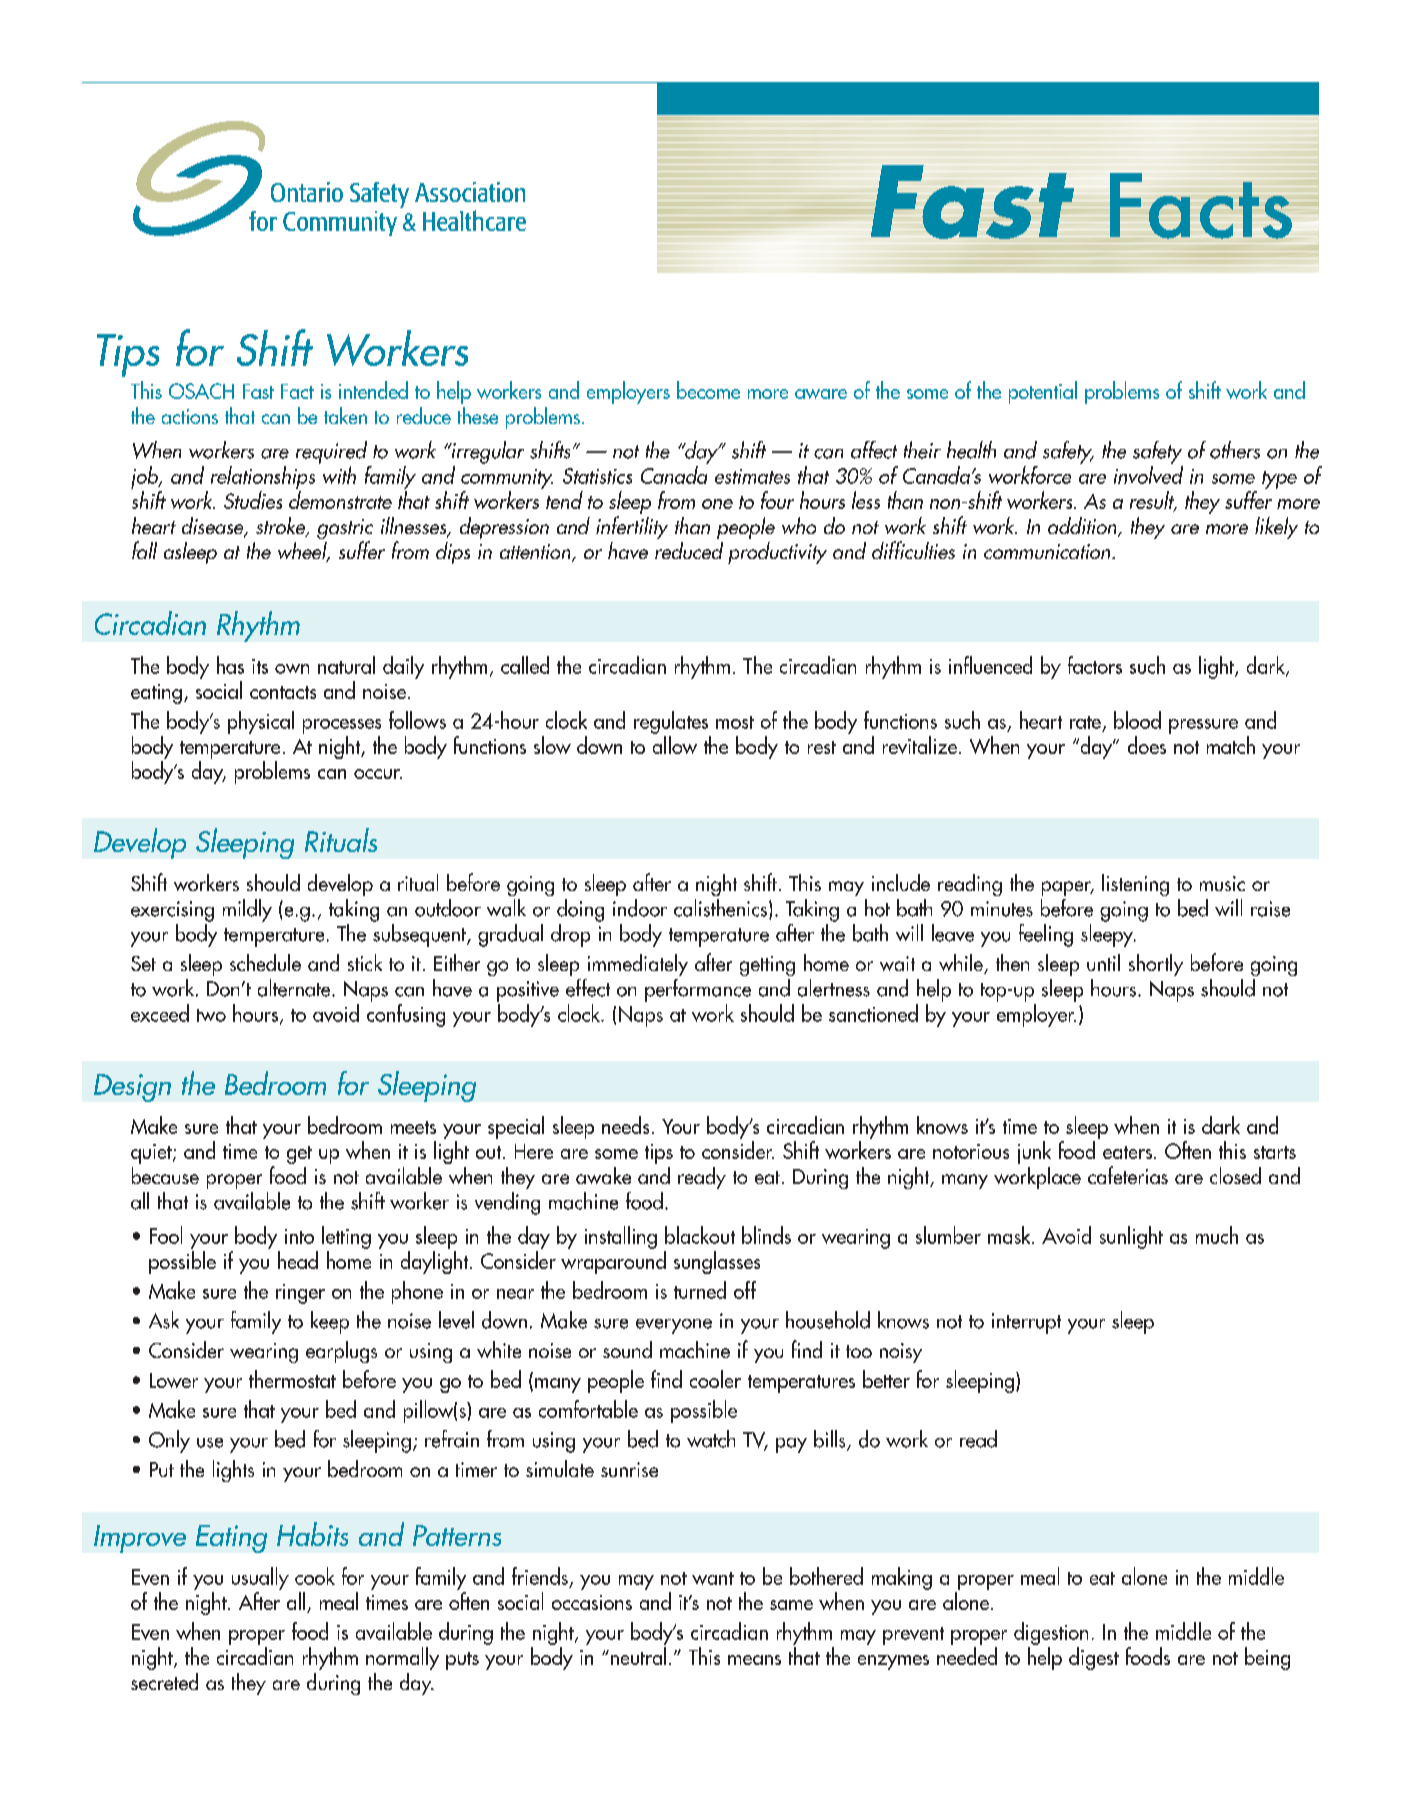 This document has height=1813, width=1401. What do you see at coordinates (708, 390) in the document?
I see `become` at bounding box center [708, 390].
